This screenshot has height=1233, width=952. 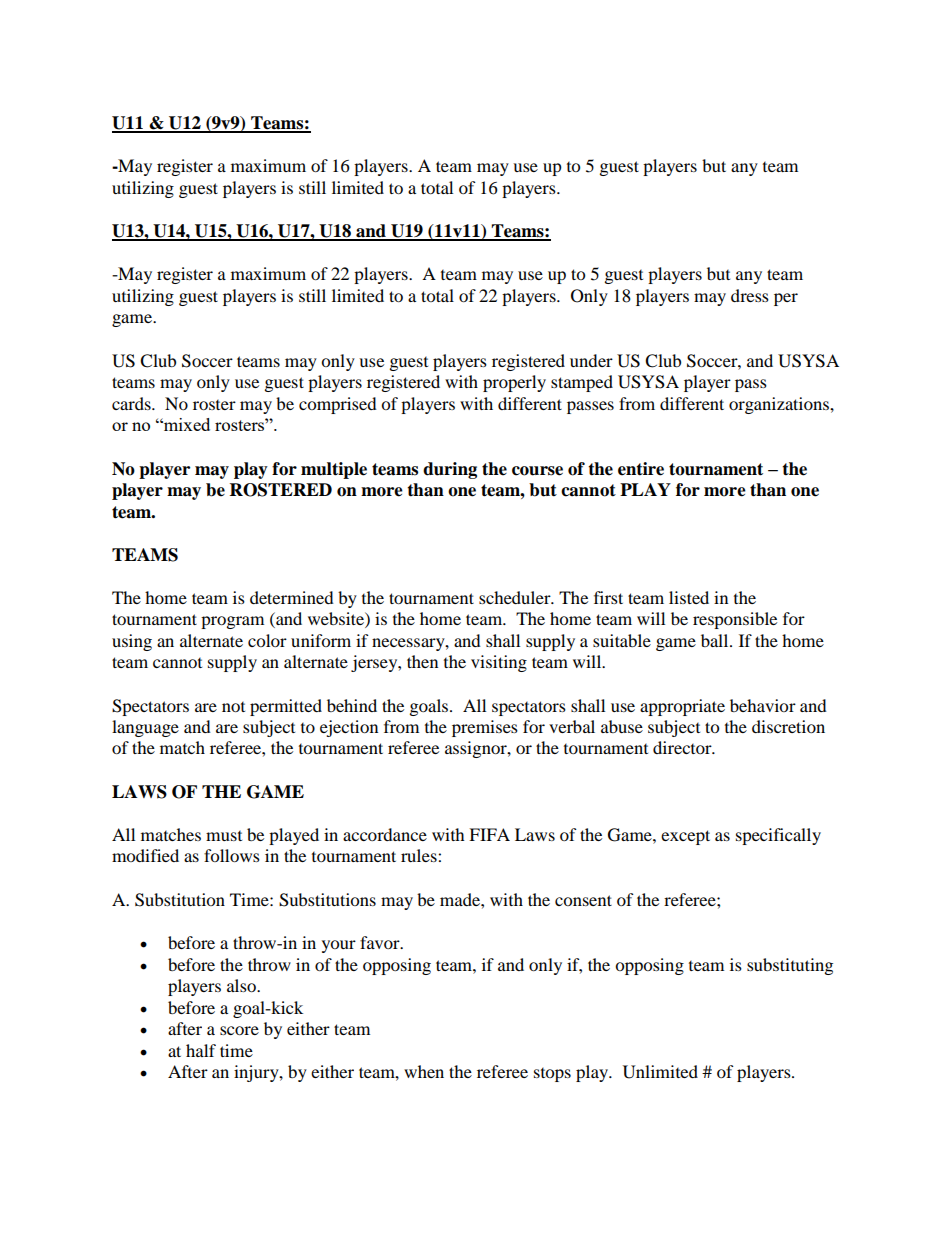 What do you see at coordinates (514, 383) in the screenshot?
I see `properly` at bounding box center [514, 383].
